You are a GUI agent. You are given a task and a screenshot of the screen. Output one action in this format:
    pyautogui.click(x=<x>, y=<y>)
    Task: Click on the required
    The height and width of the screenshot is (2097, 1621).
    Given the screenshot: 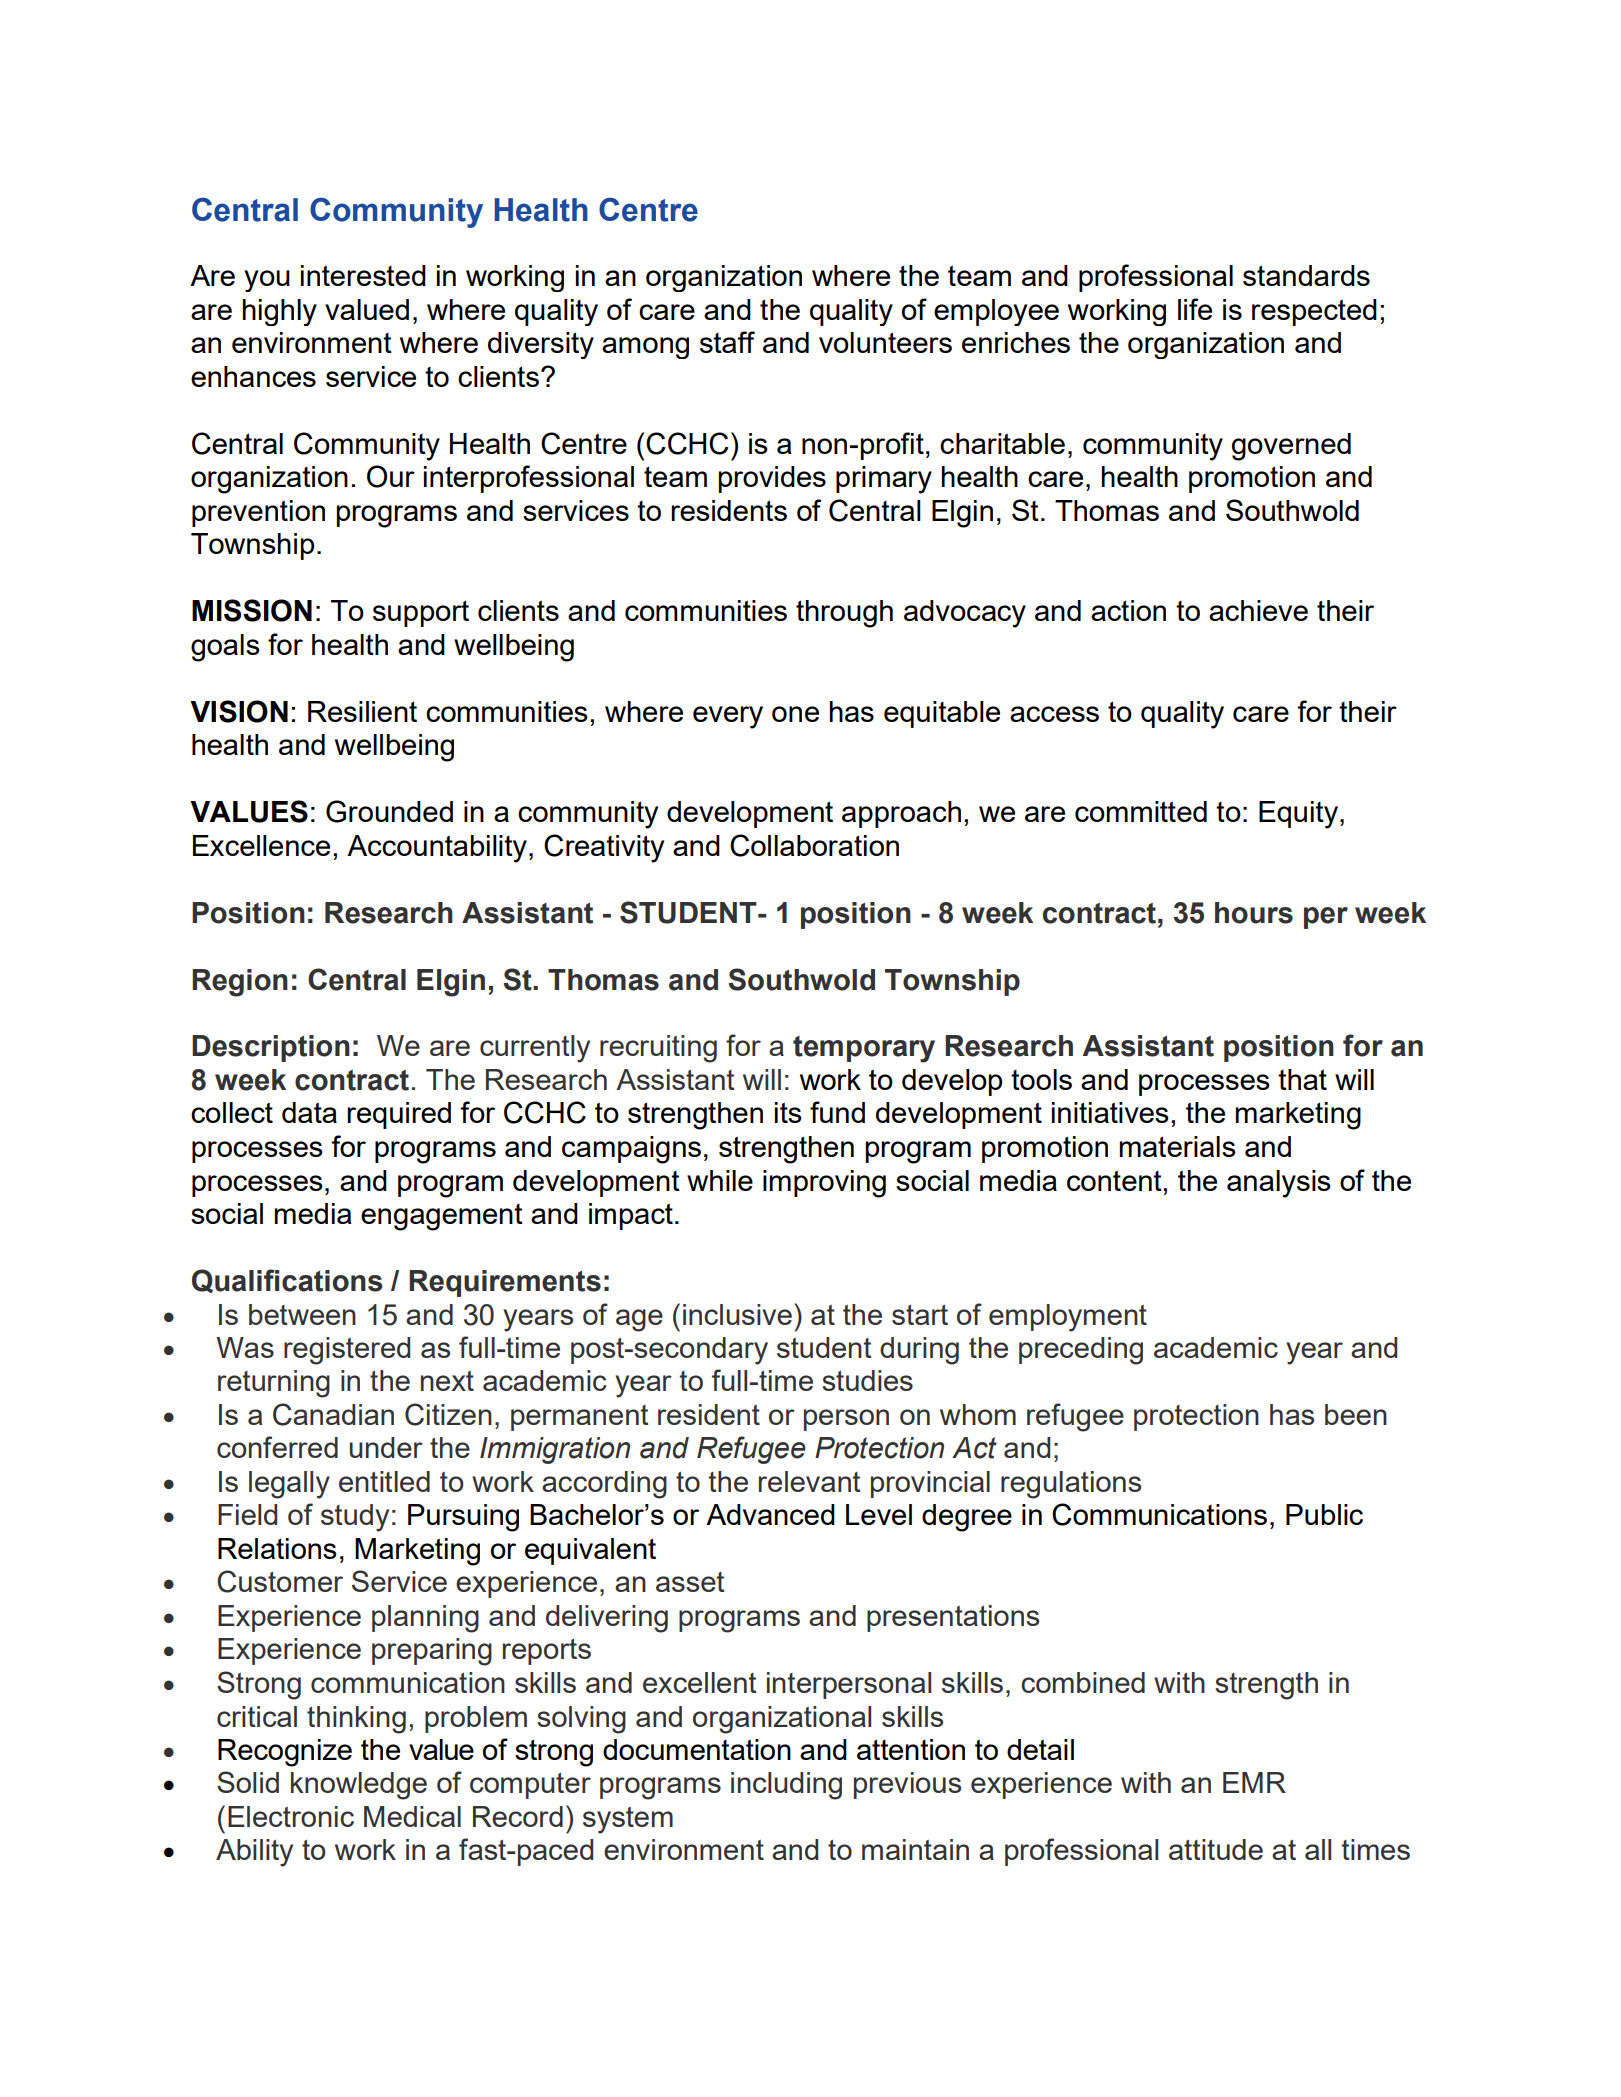 What is the action you would take?
    pyautogui.click(x=399, y=1115)
